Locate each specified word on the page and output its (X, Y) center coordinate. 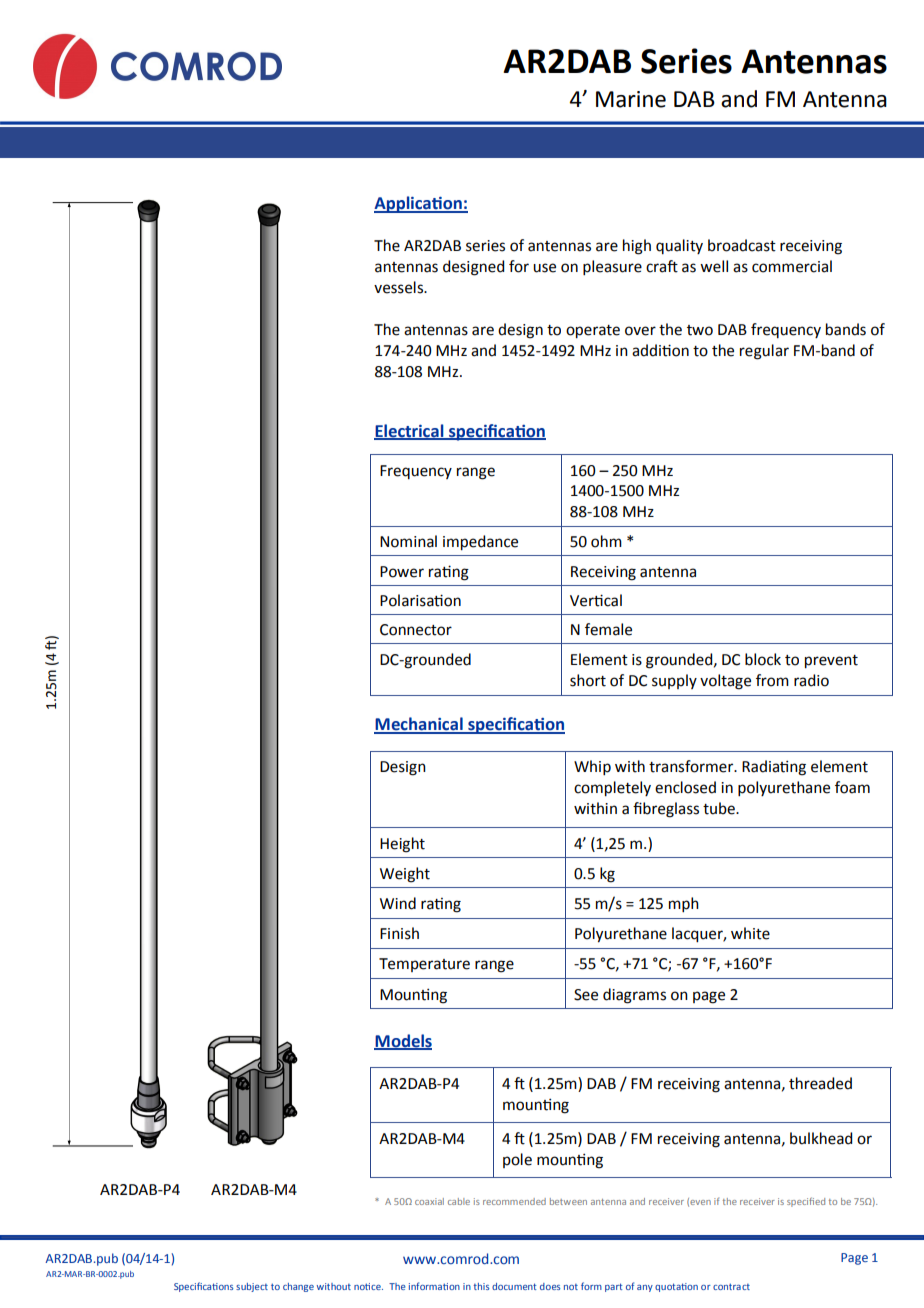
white (750, 933)
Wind (398, 903)
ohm (606, 541)
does (550, 1286)
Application (419, 204)
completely (612, 789)
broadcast (742, 245)
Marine (631, 99)
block (763, 659)
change (298, 1287)
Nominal (408, 541)
